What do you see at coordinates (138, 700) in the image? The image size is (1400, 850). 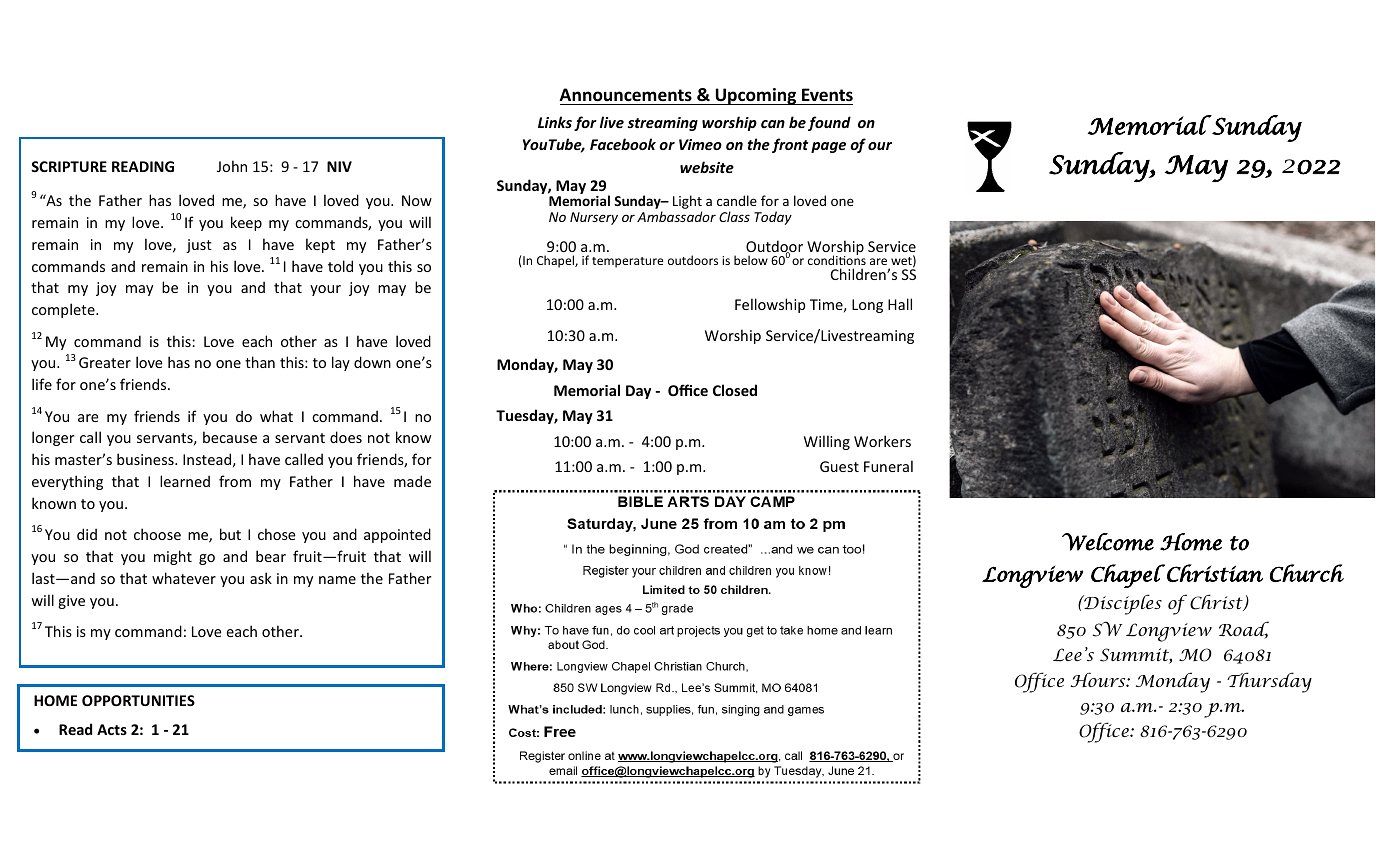 I see `OPPORTUNITIES` at bounding box center [138, 700].
